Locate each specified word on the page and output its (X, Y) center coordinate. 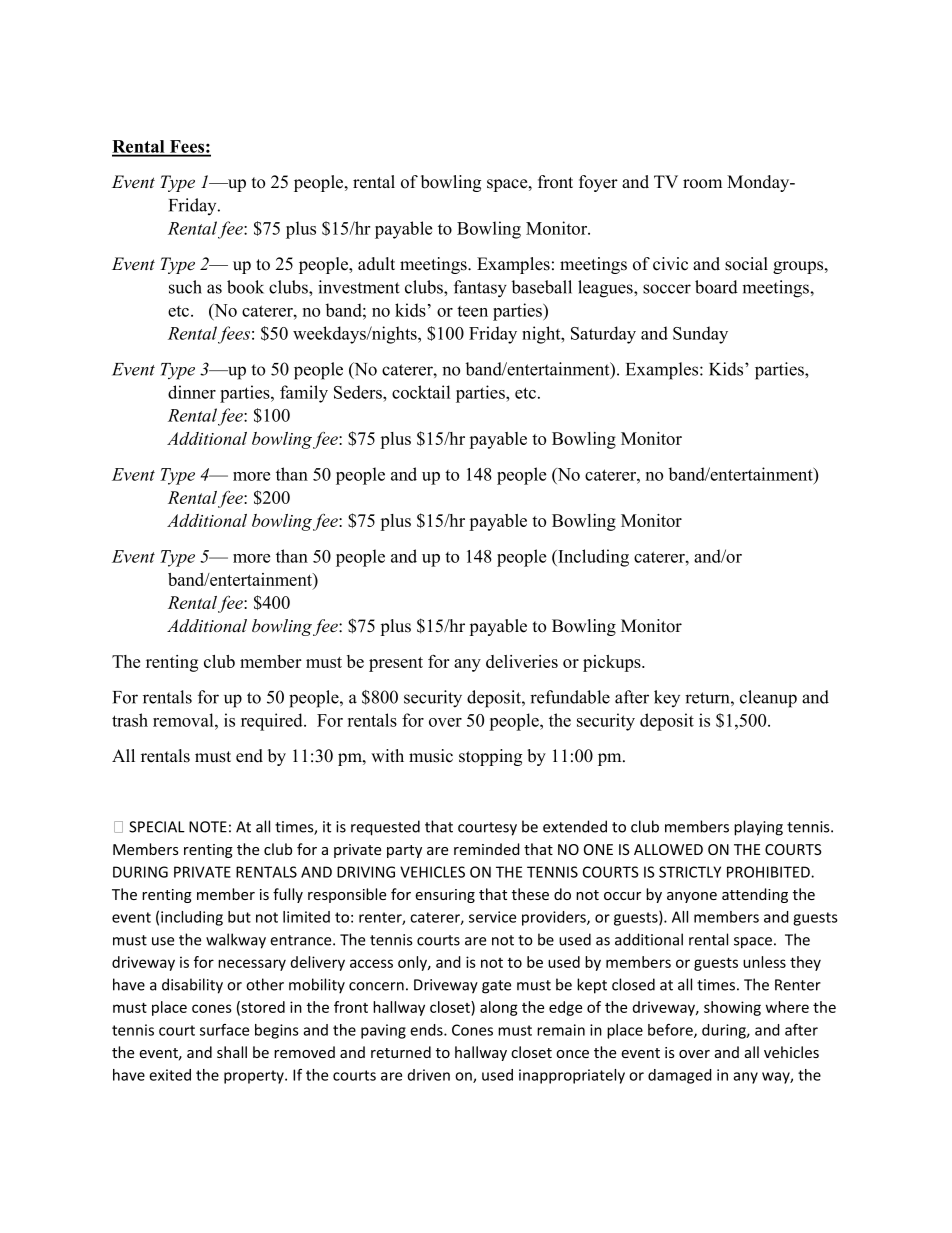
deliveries (522, 661)
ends (427, 1030)
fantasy (480, 289)
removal (184, 720)
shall (232, 1052)
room (702, 184)
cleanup (768, 699)
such (185, 287)
